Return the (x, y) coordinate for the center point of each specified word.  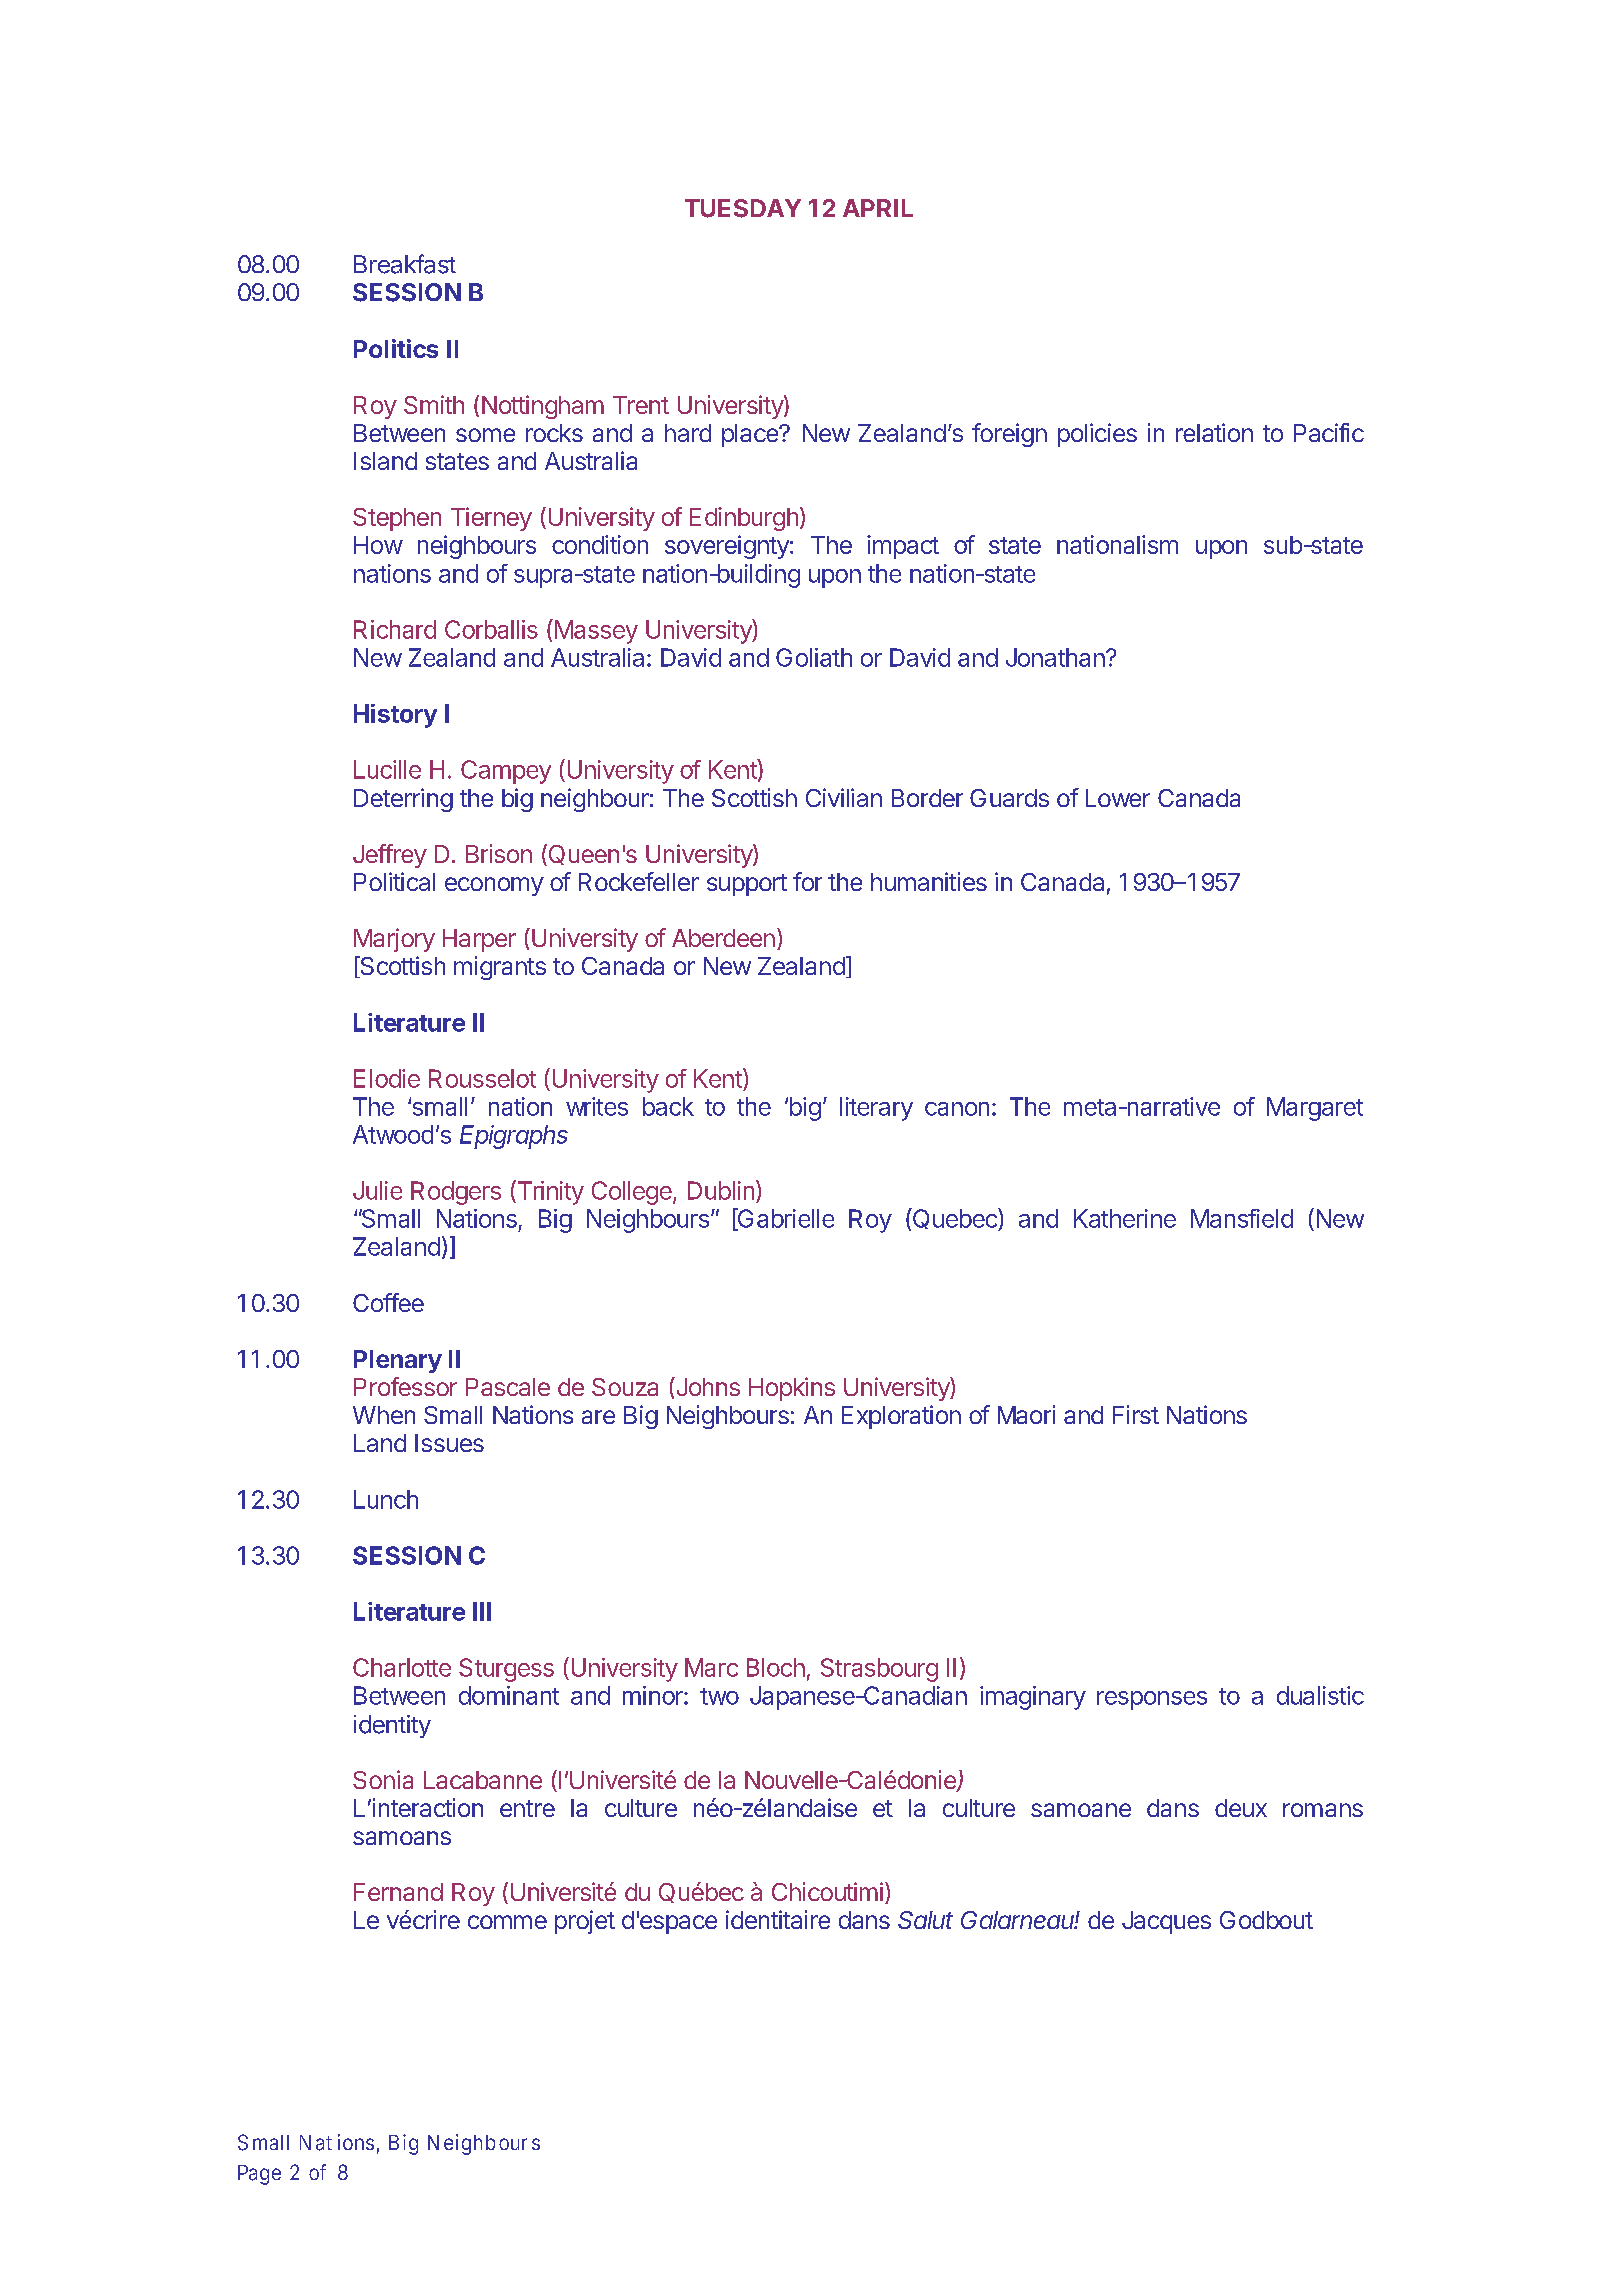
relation (1214, 432)
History (395, 716)
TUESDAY (743, 208)
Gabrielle (784, 1219)
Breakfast (405, 264)
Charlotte (402, 1667)
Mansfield (1242, 1218)
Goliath (814, 657)
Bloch (776, 1667)
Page (259, 2175)
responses (1152, 1700)
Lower (1118, 798)
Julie (377, 1190)
